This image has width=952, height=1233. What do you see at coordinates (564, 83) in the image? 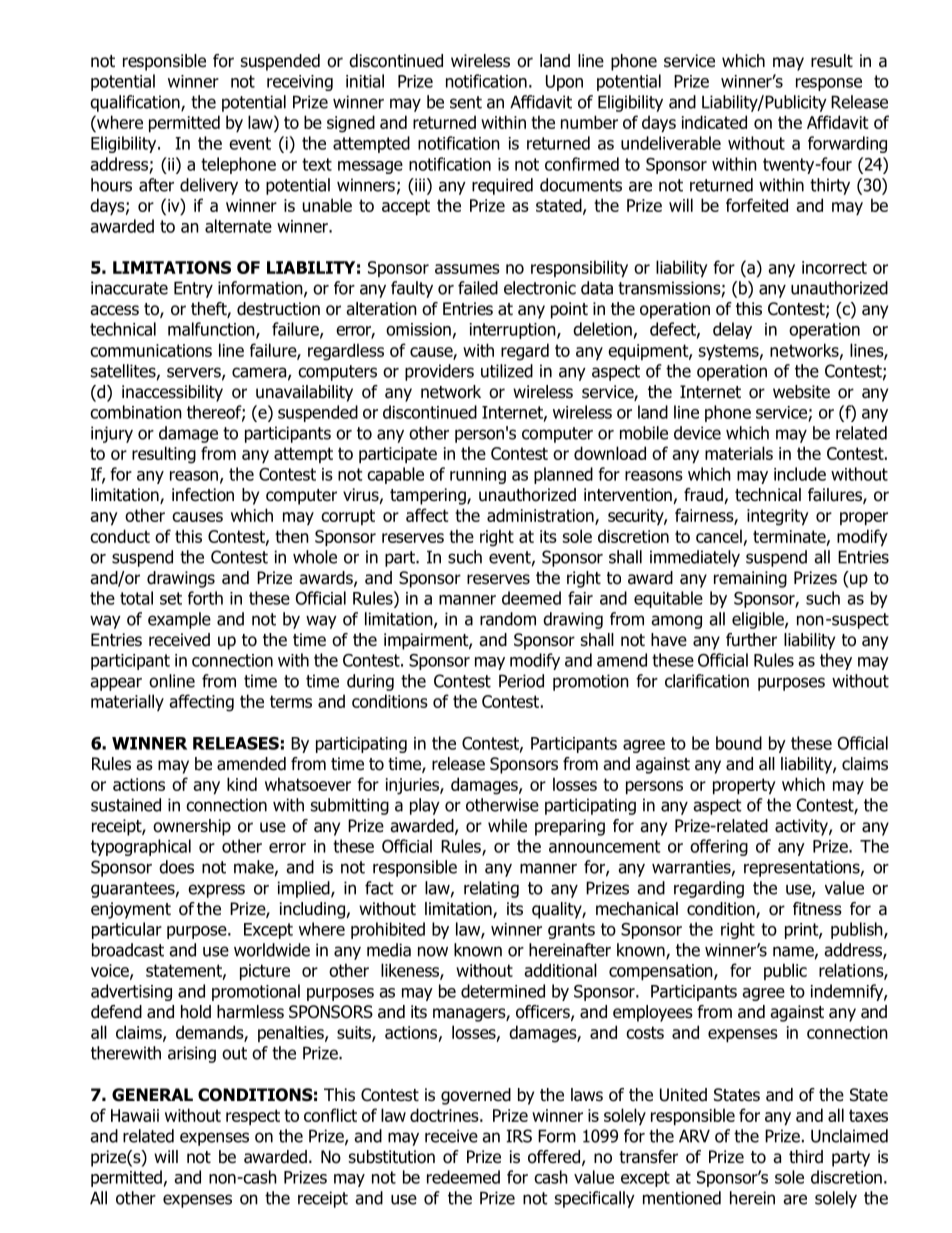
I see `Upon` at bounding box center [564, 83].
